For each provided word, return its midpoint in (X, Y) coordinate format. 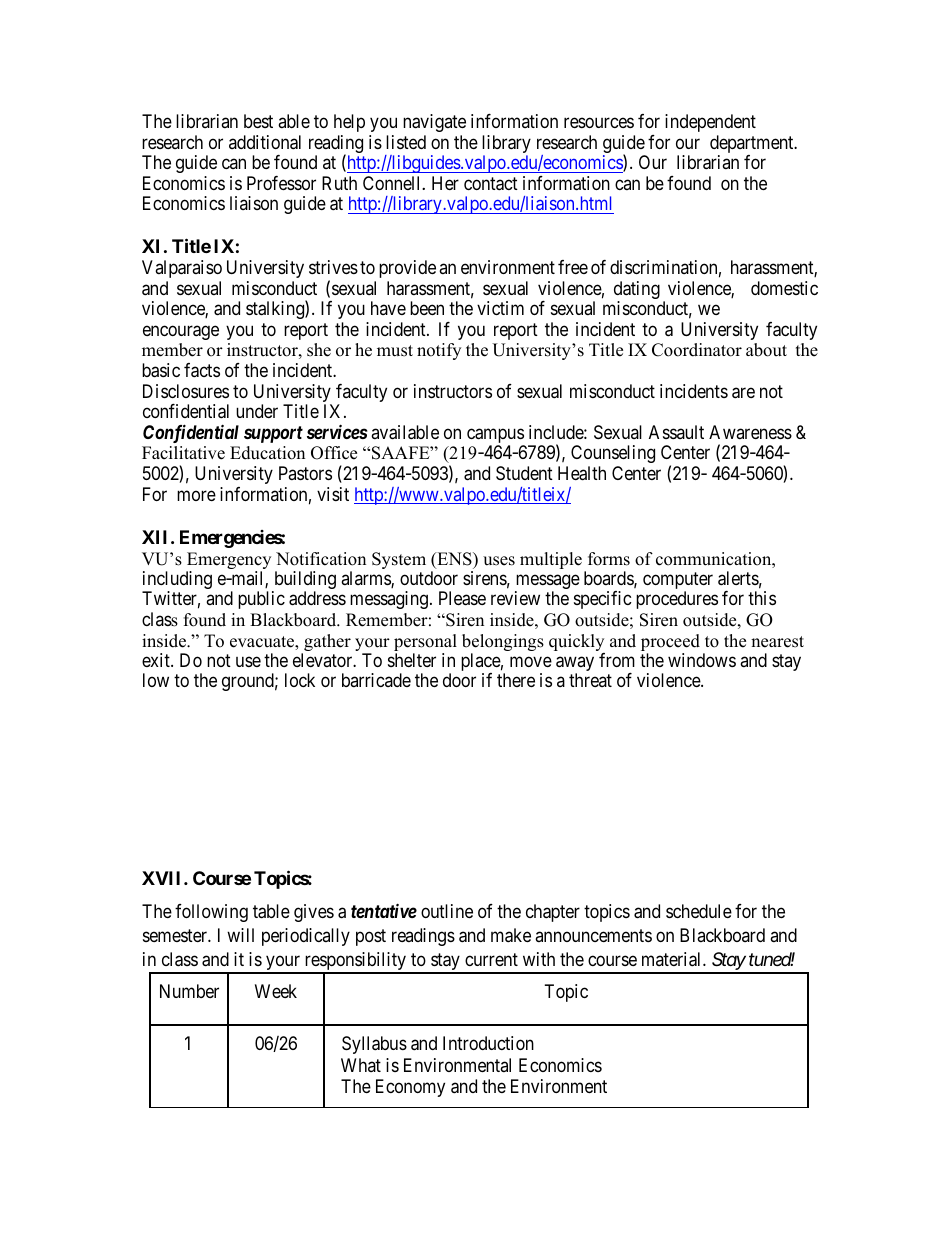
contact (491, 184)
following (211, 913)
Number (189, 991)
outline (447, 911)
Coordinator (697, 350)
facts (202, 370)
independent (710, 123)
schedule (699, 911)
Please (462, 598)
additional (265, 142)
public (261, 600)
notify (439, 351)
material (673, 959)
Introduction (488, 1043)
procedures (677, 600)
